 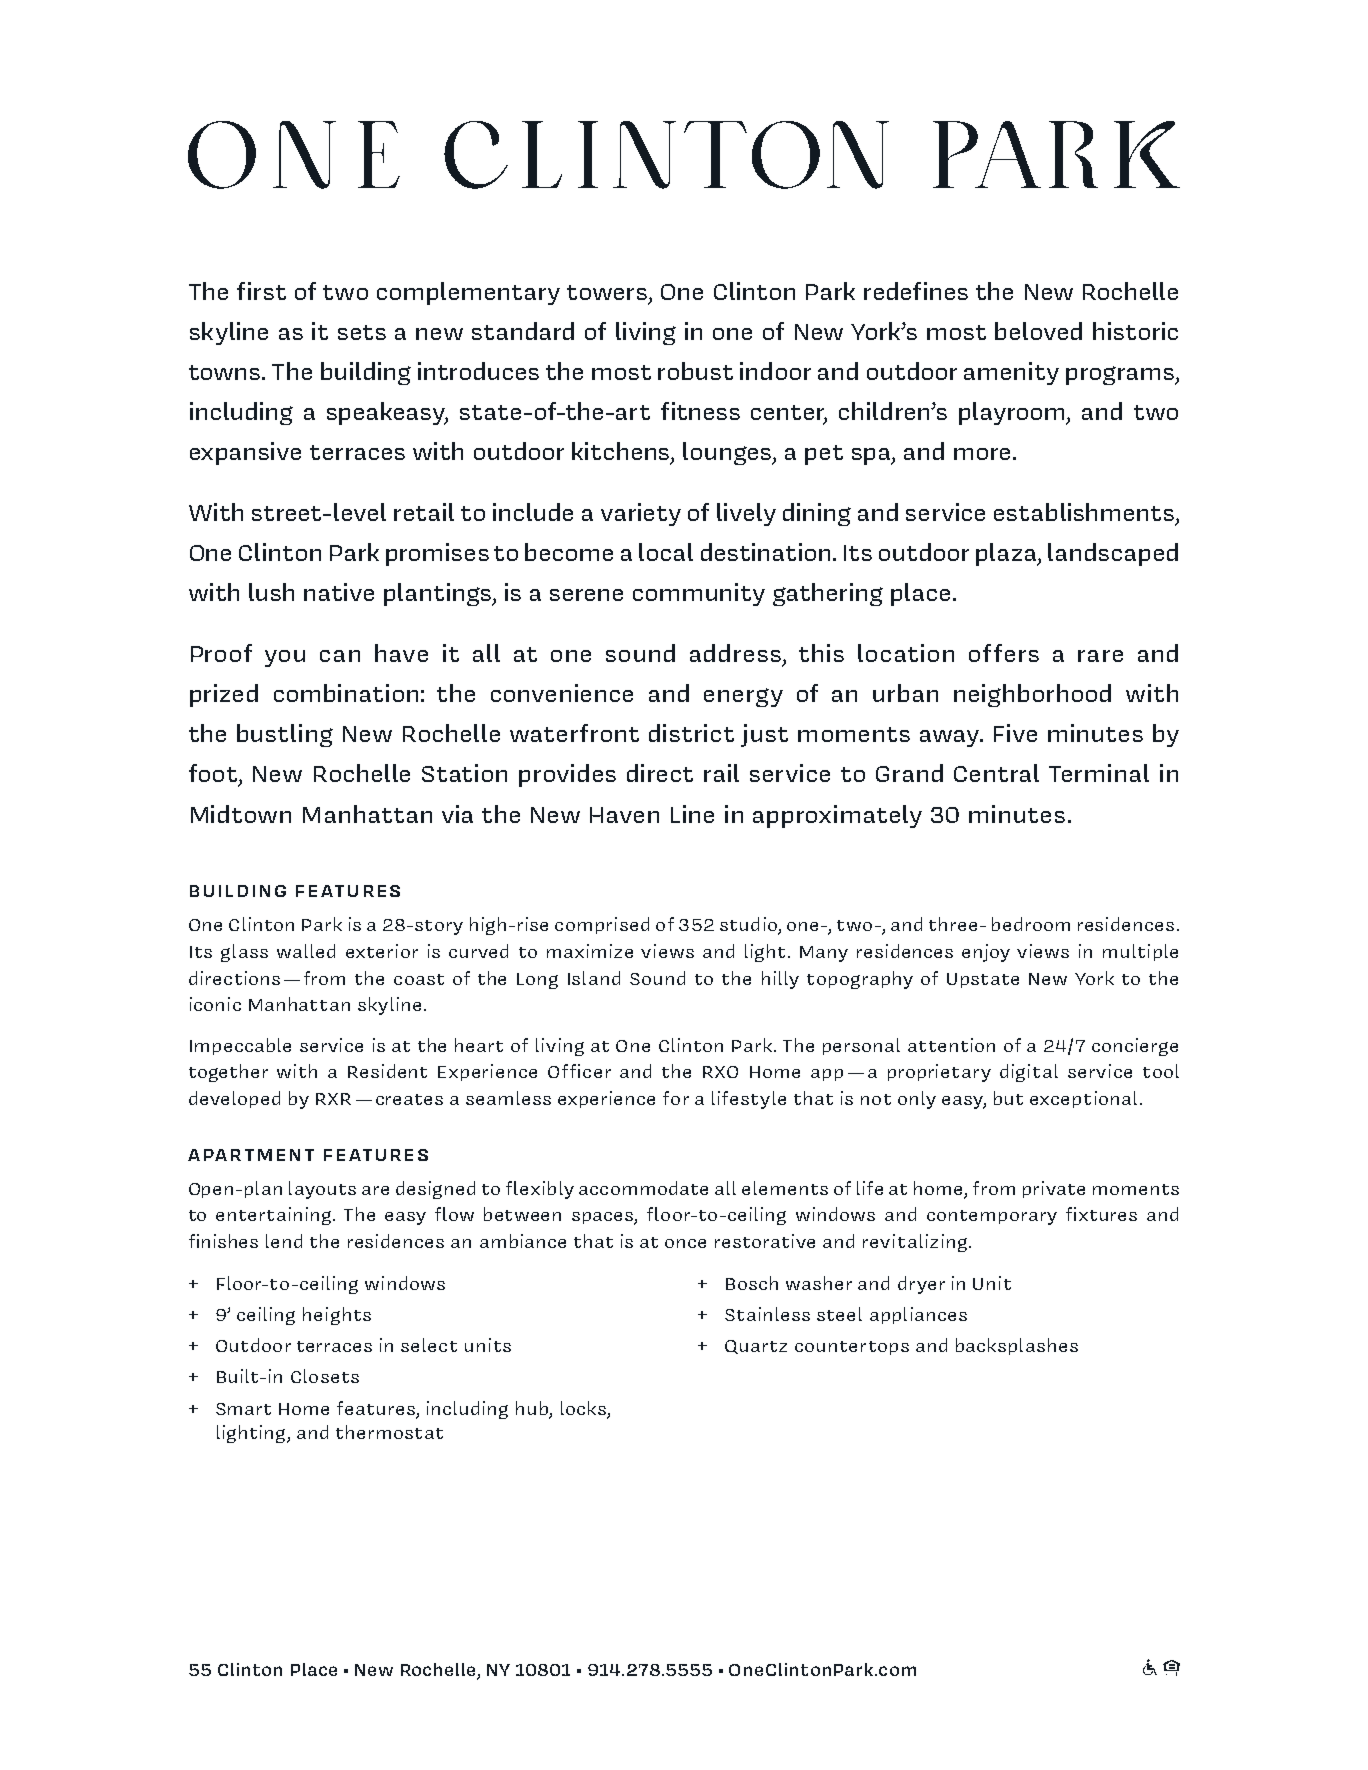 I want to click on first, so click(x=261, y=291).
